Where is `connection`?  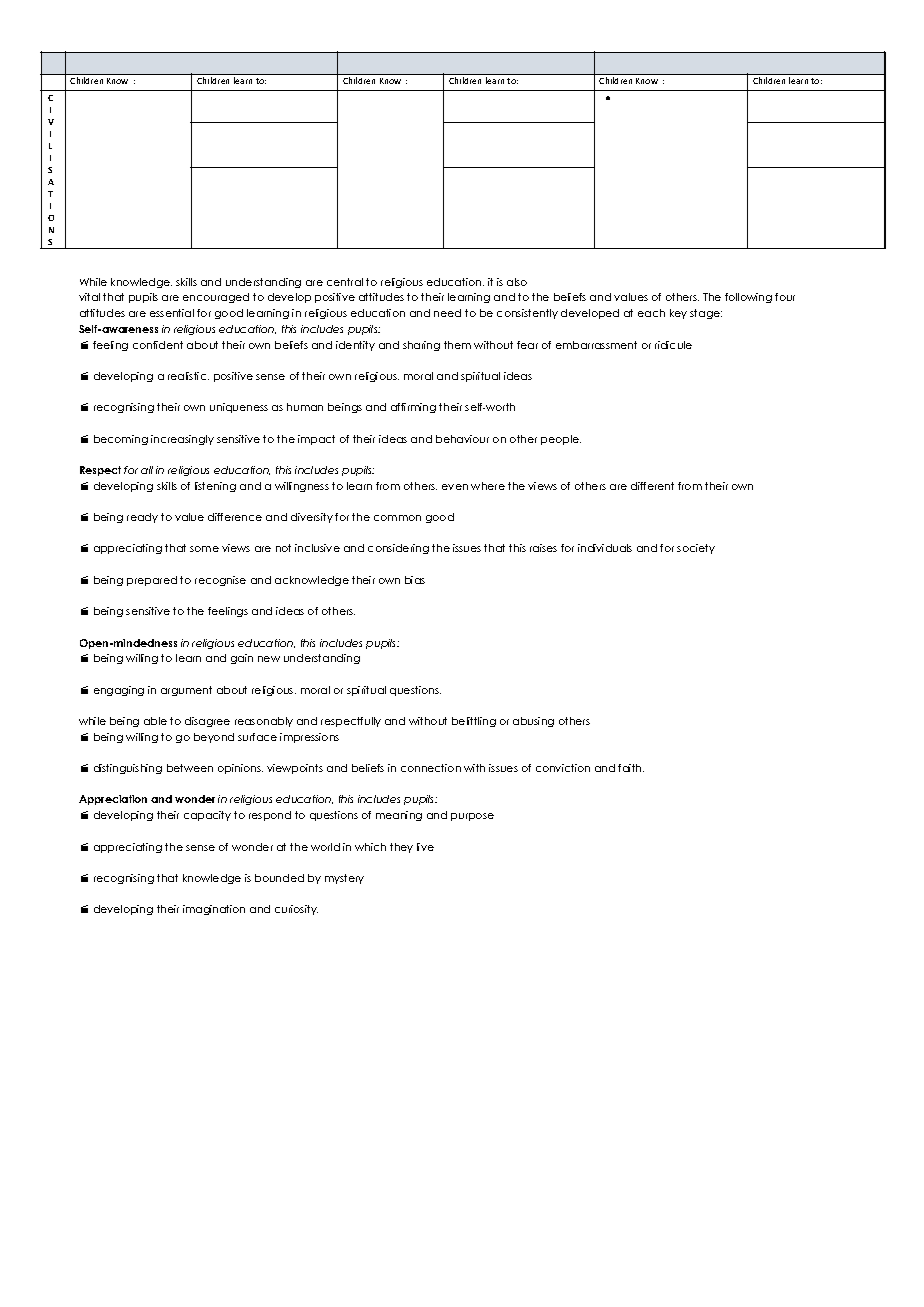 connection is located at coordinates (431, 768).
